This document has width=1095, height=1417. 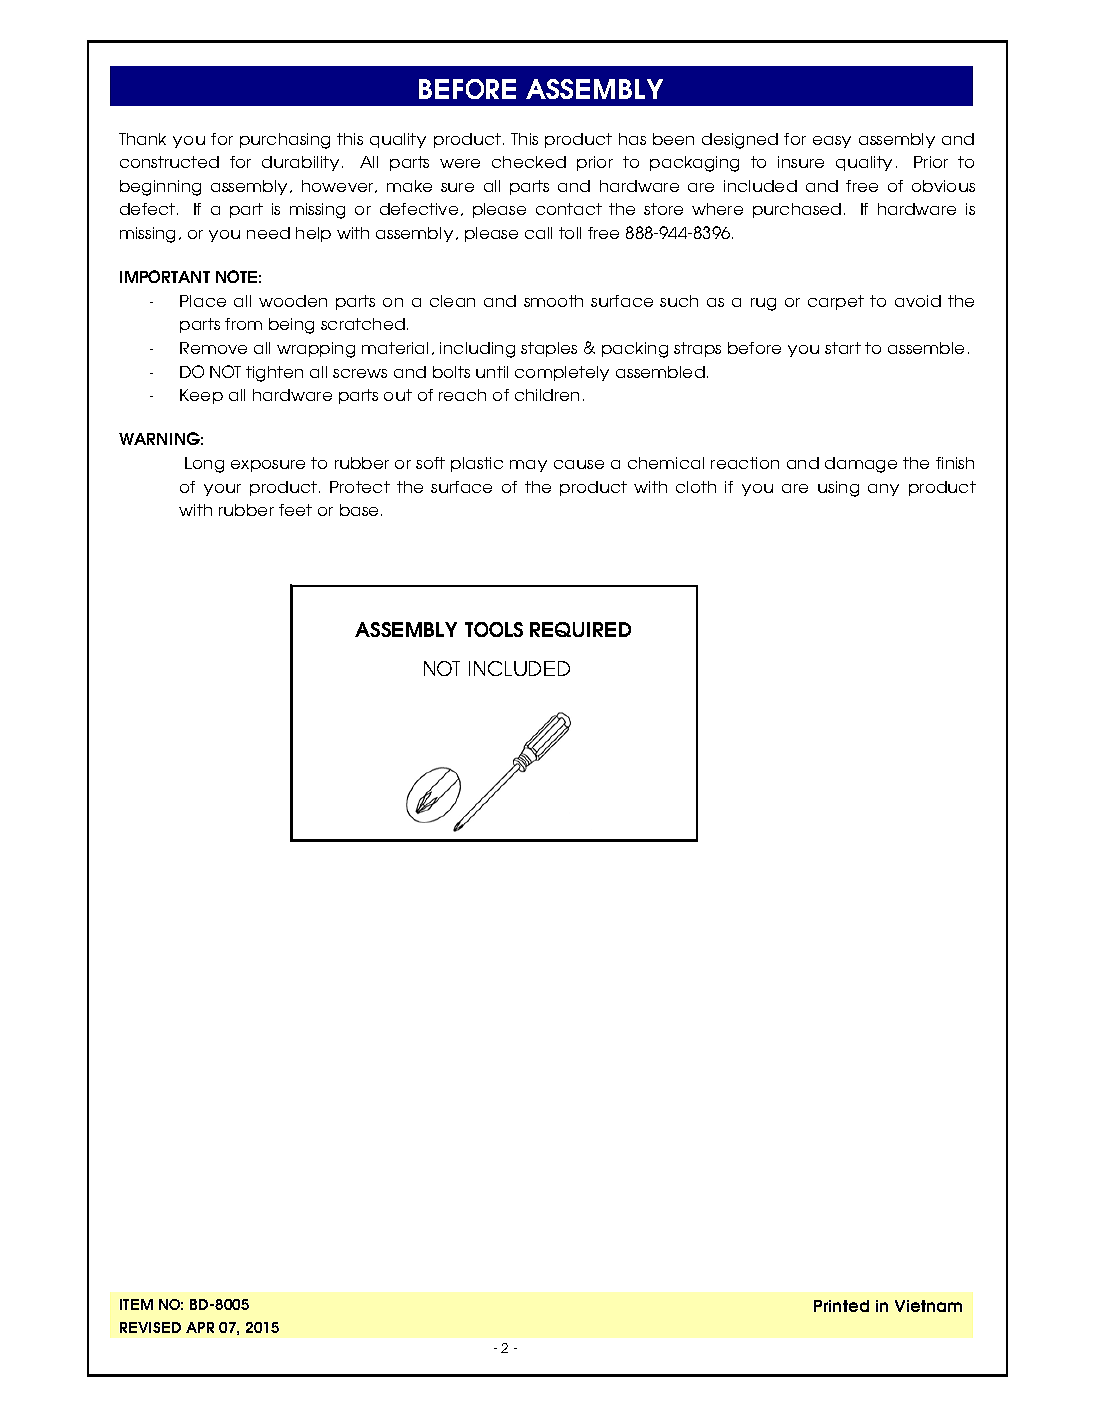 What do you see at coordinates (529, 162) in the document?
I see `checked` at bounding box center [529, 162].
